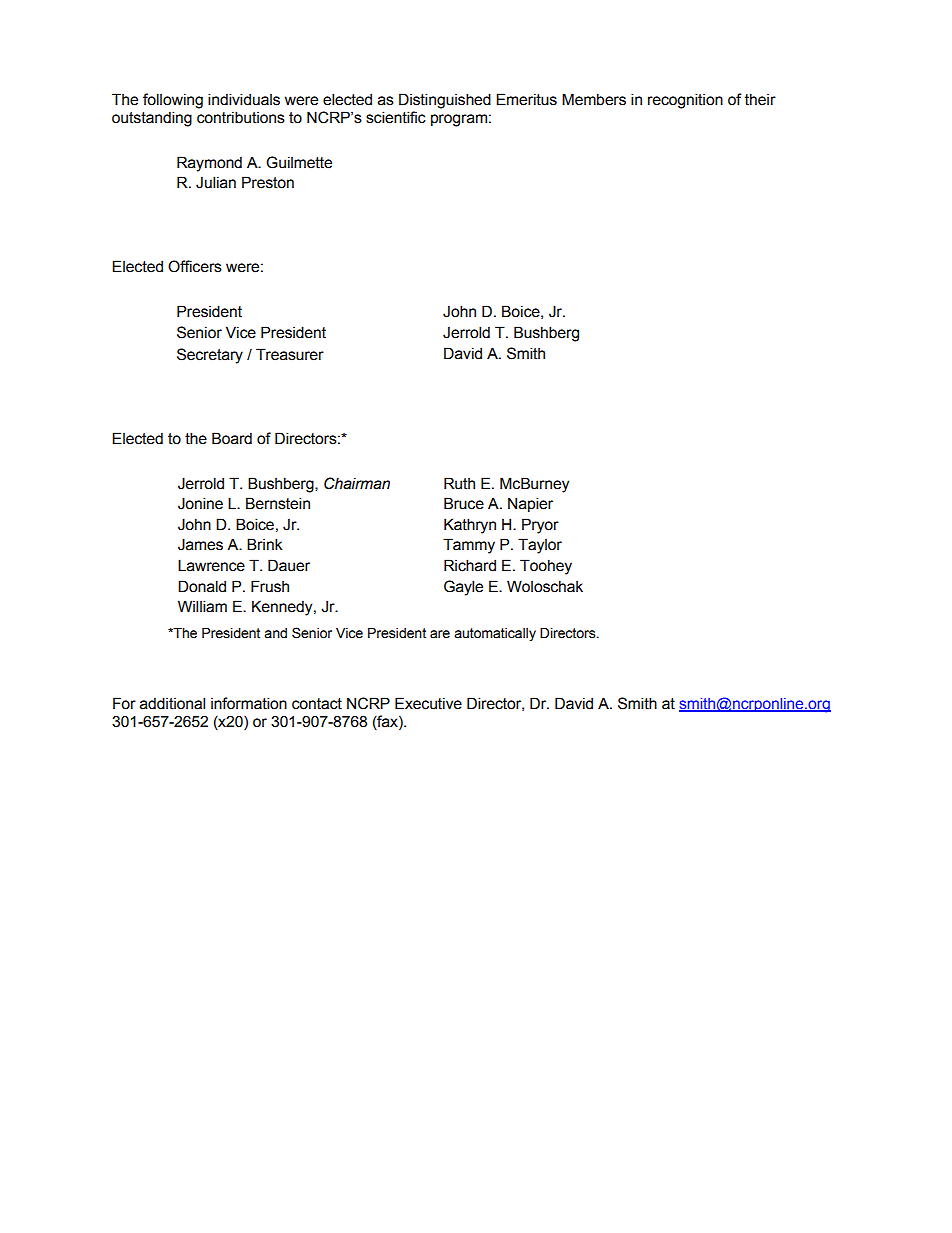 Image resolution: width=952 pixels, height=1233 pixels. Describe the element at coordinates (241, 117) in the document. I see `contributions` at that location.
